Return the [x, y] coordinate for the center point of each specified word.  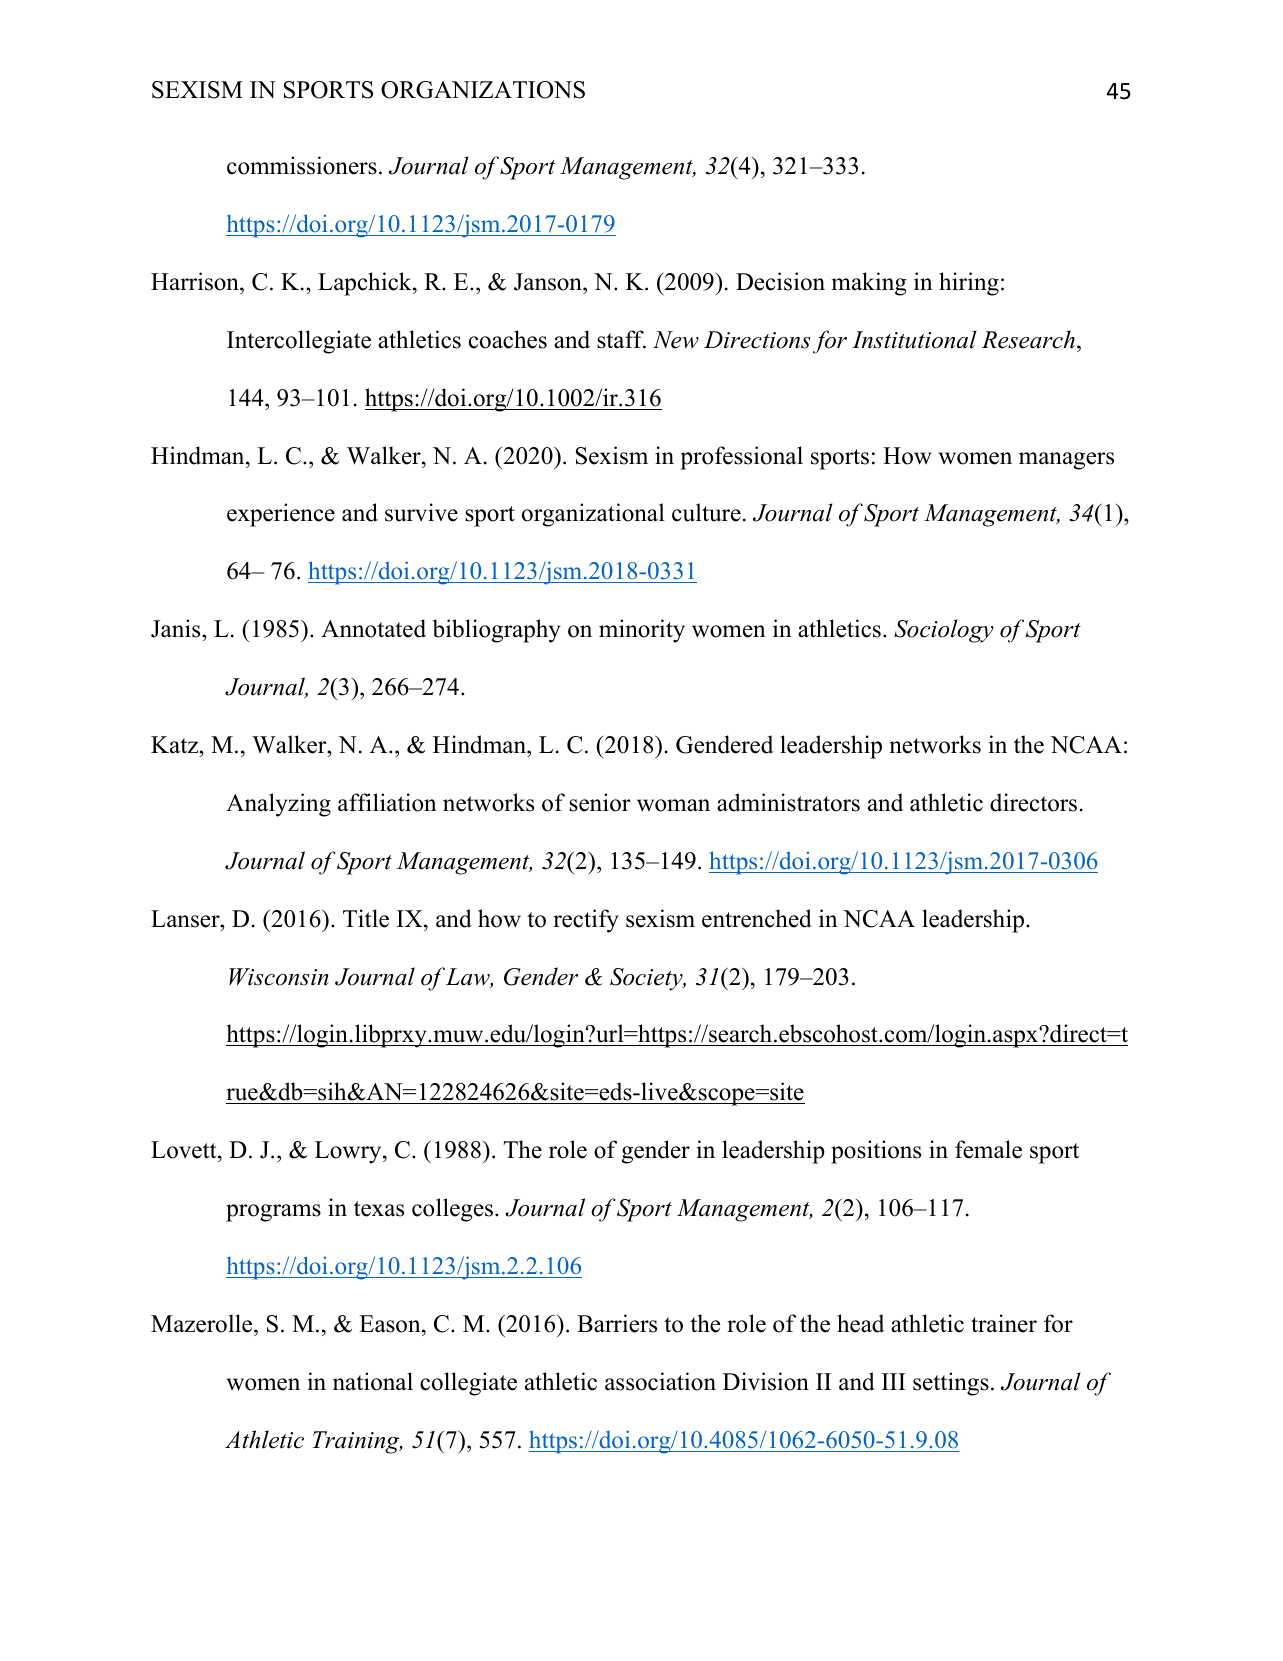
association [660, 1381]
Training [357, 1442]
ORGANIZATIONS [483, 90]
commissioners [302, 165]
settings [951, 1384]
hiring [969, 284]
